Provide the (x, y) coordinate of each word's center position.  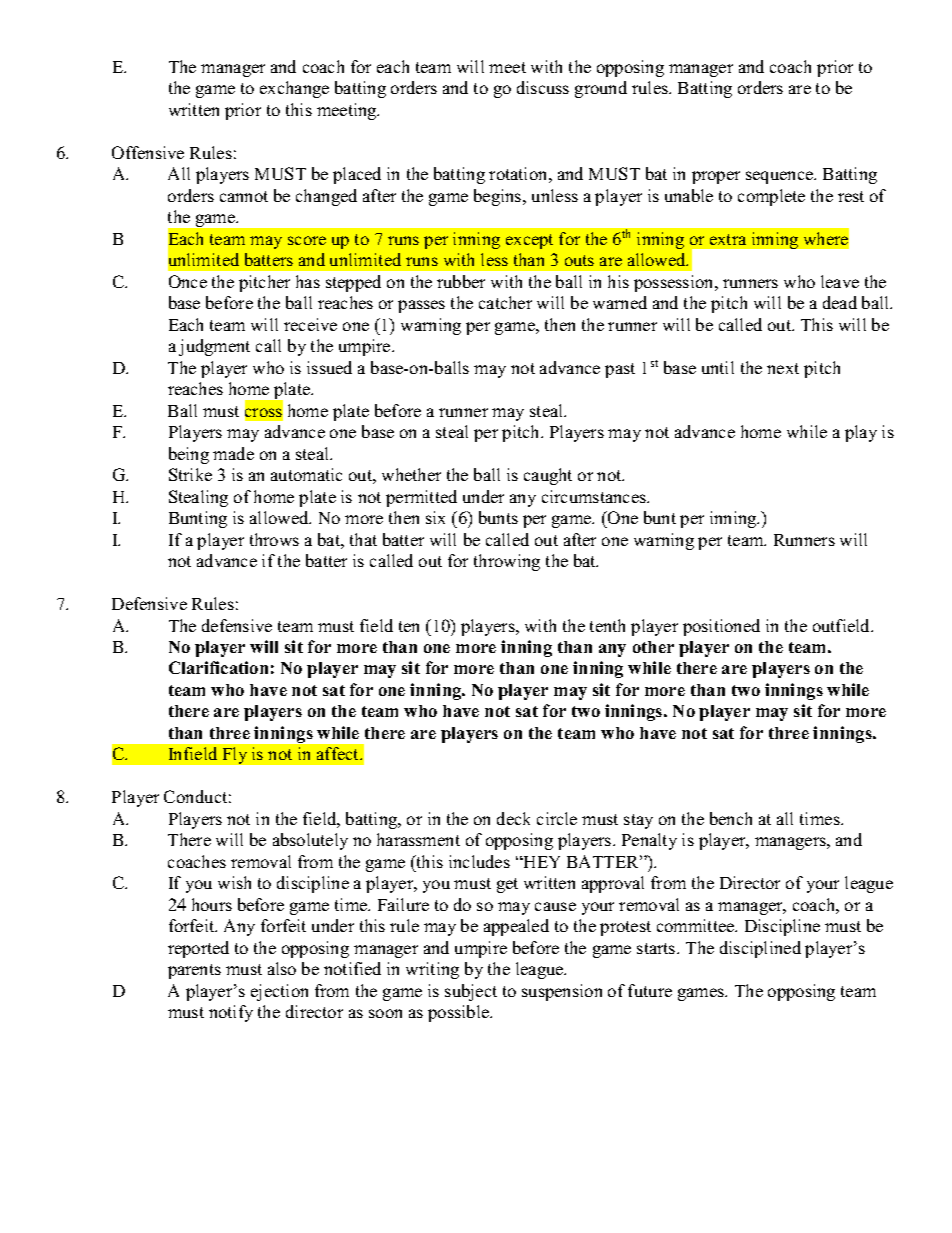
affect (339, 753)
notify (231, 1013)
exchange (294, 89)
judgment (214, 347)
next (783, 368)
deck (513, 818)
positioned (721, 627)
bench (731, 818)
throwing (507, 562)
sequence (781, 177)
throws (274, 539)
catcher (505, 302)
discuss (543, 87)
